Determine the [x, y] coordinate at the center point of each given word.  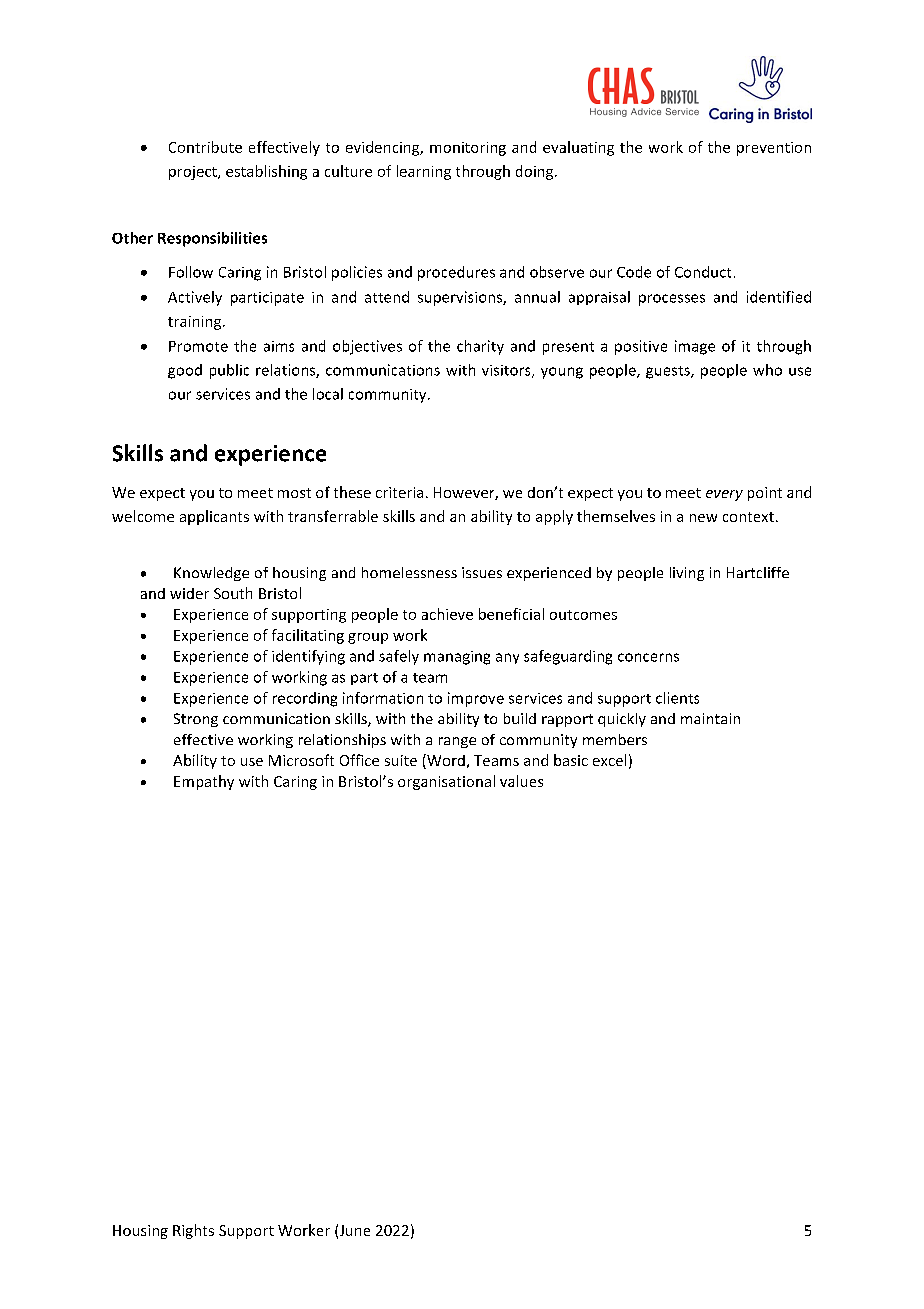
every [724, 495]
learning [424, 172]
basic [571, 760]
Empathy [204, 782]
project [194, 173]
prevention [774, 149]
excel [609, 760]
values [521, 781]
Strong [196, 720]
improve [476, 699]
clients [677, 698]
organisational [446, 782]
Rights [193, 1231]
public [229, 371]
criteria [399, 492]
